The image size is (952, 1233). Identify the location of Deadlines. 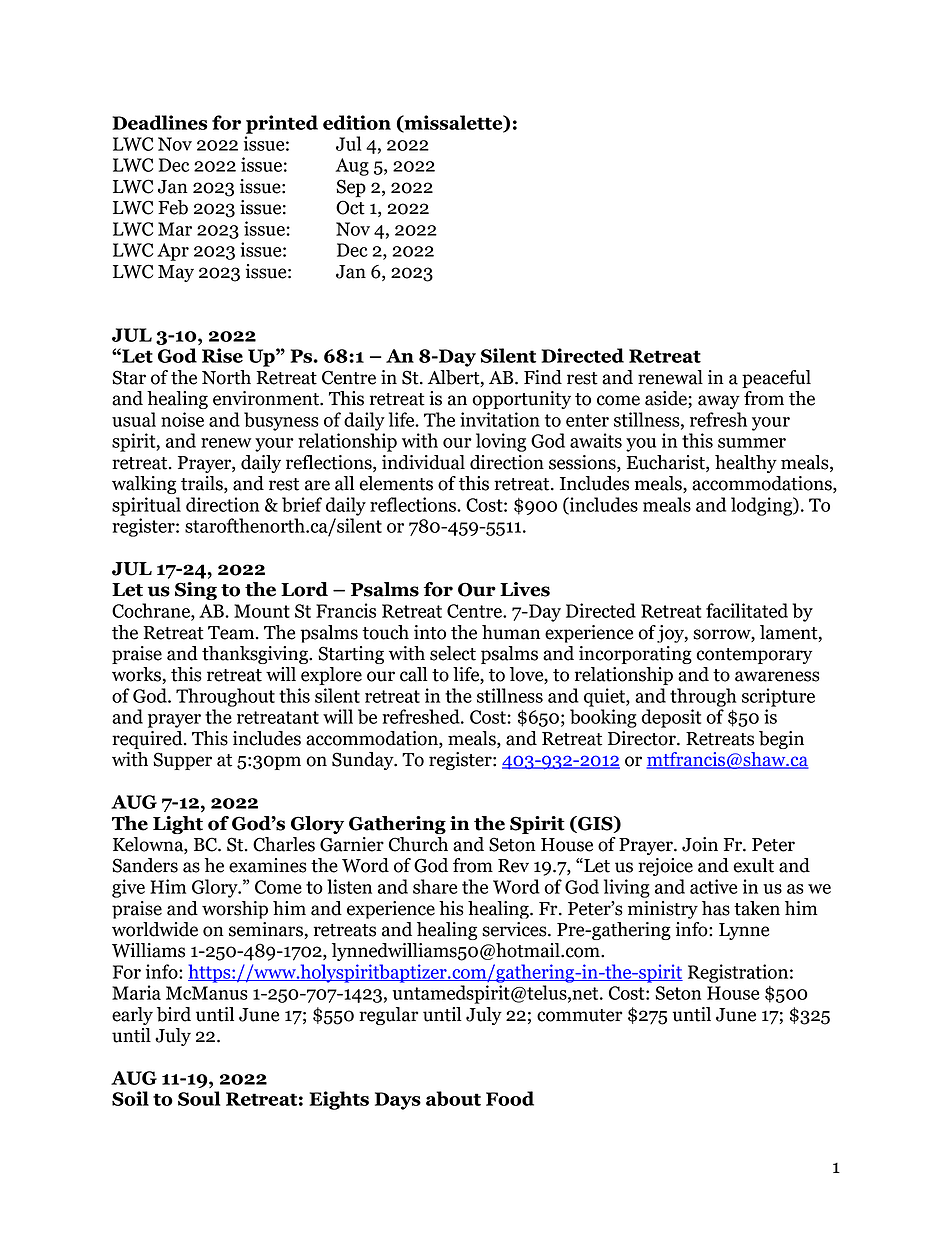
(160, 122).
